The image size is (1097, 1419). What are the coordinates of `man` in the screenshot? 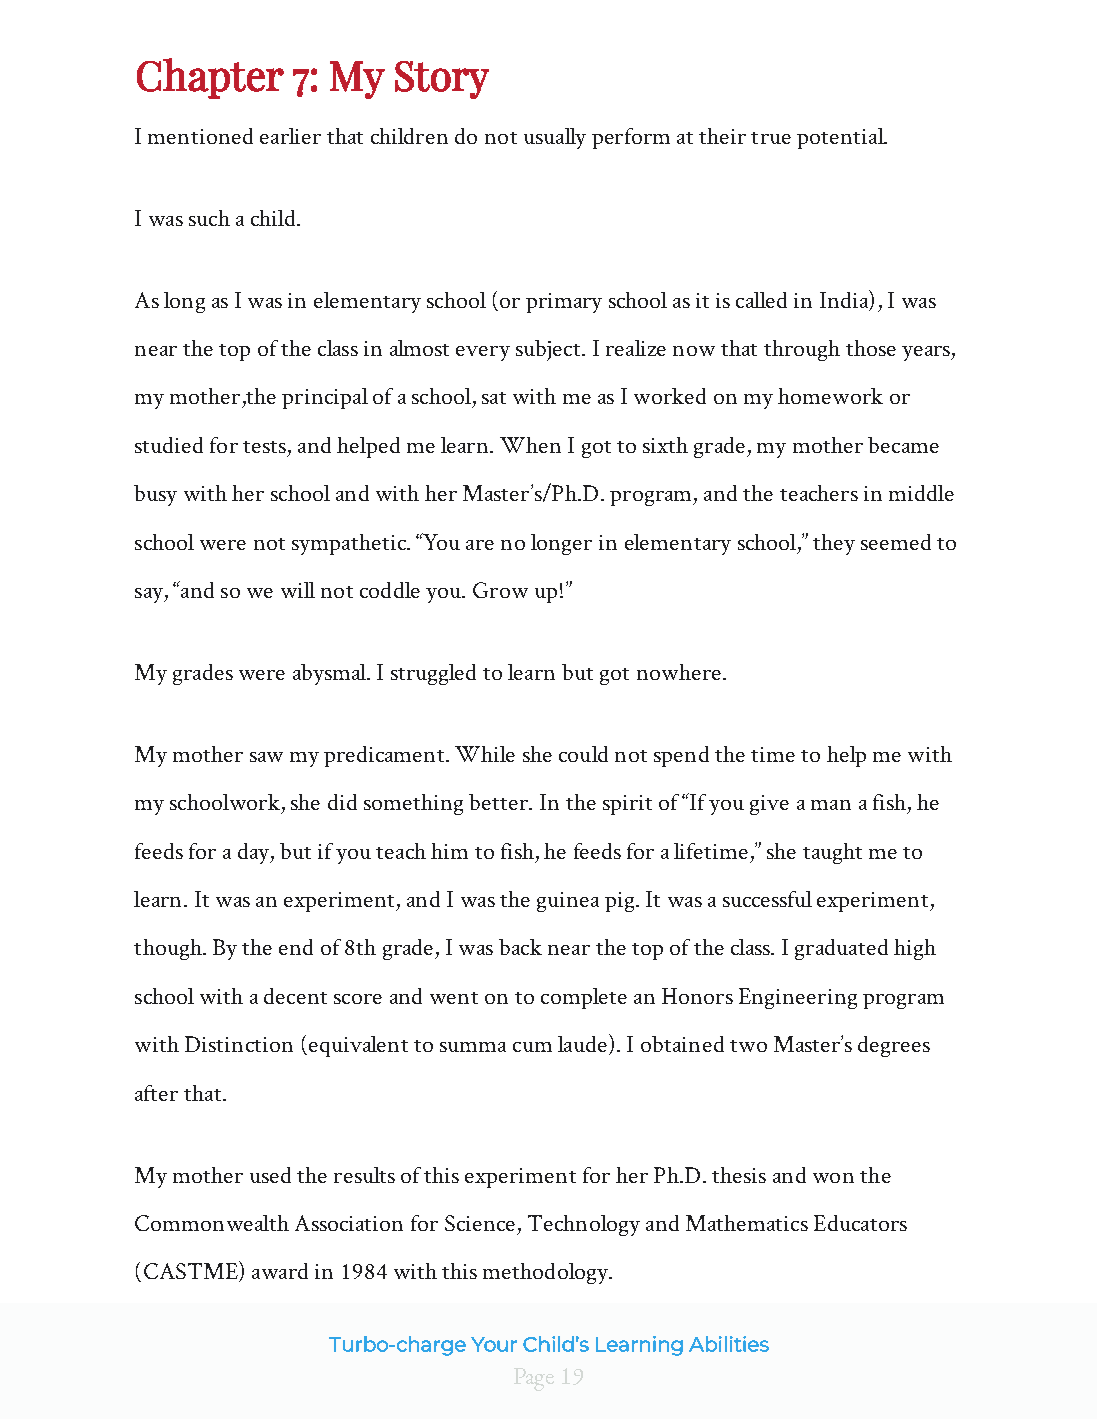 It's located at (831, 805).
